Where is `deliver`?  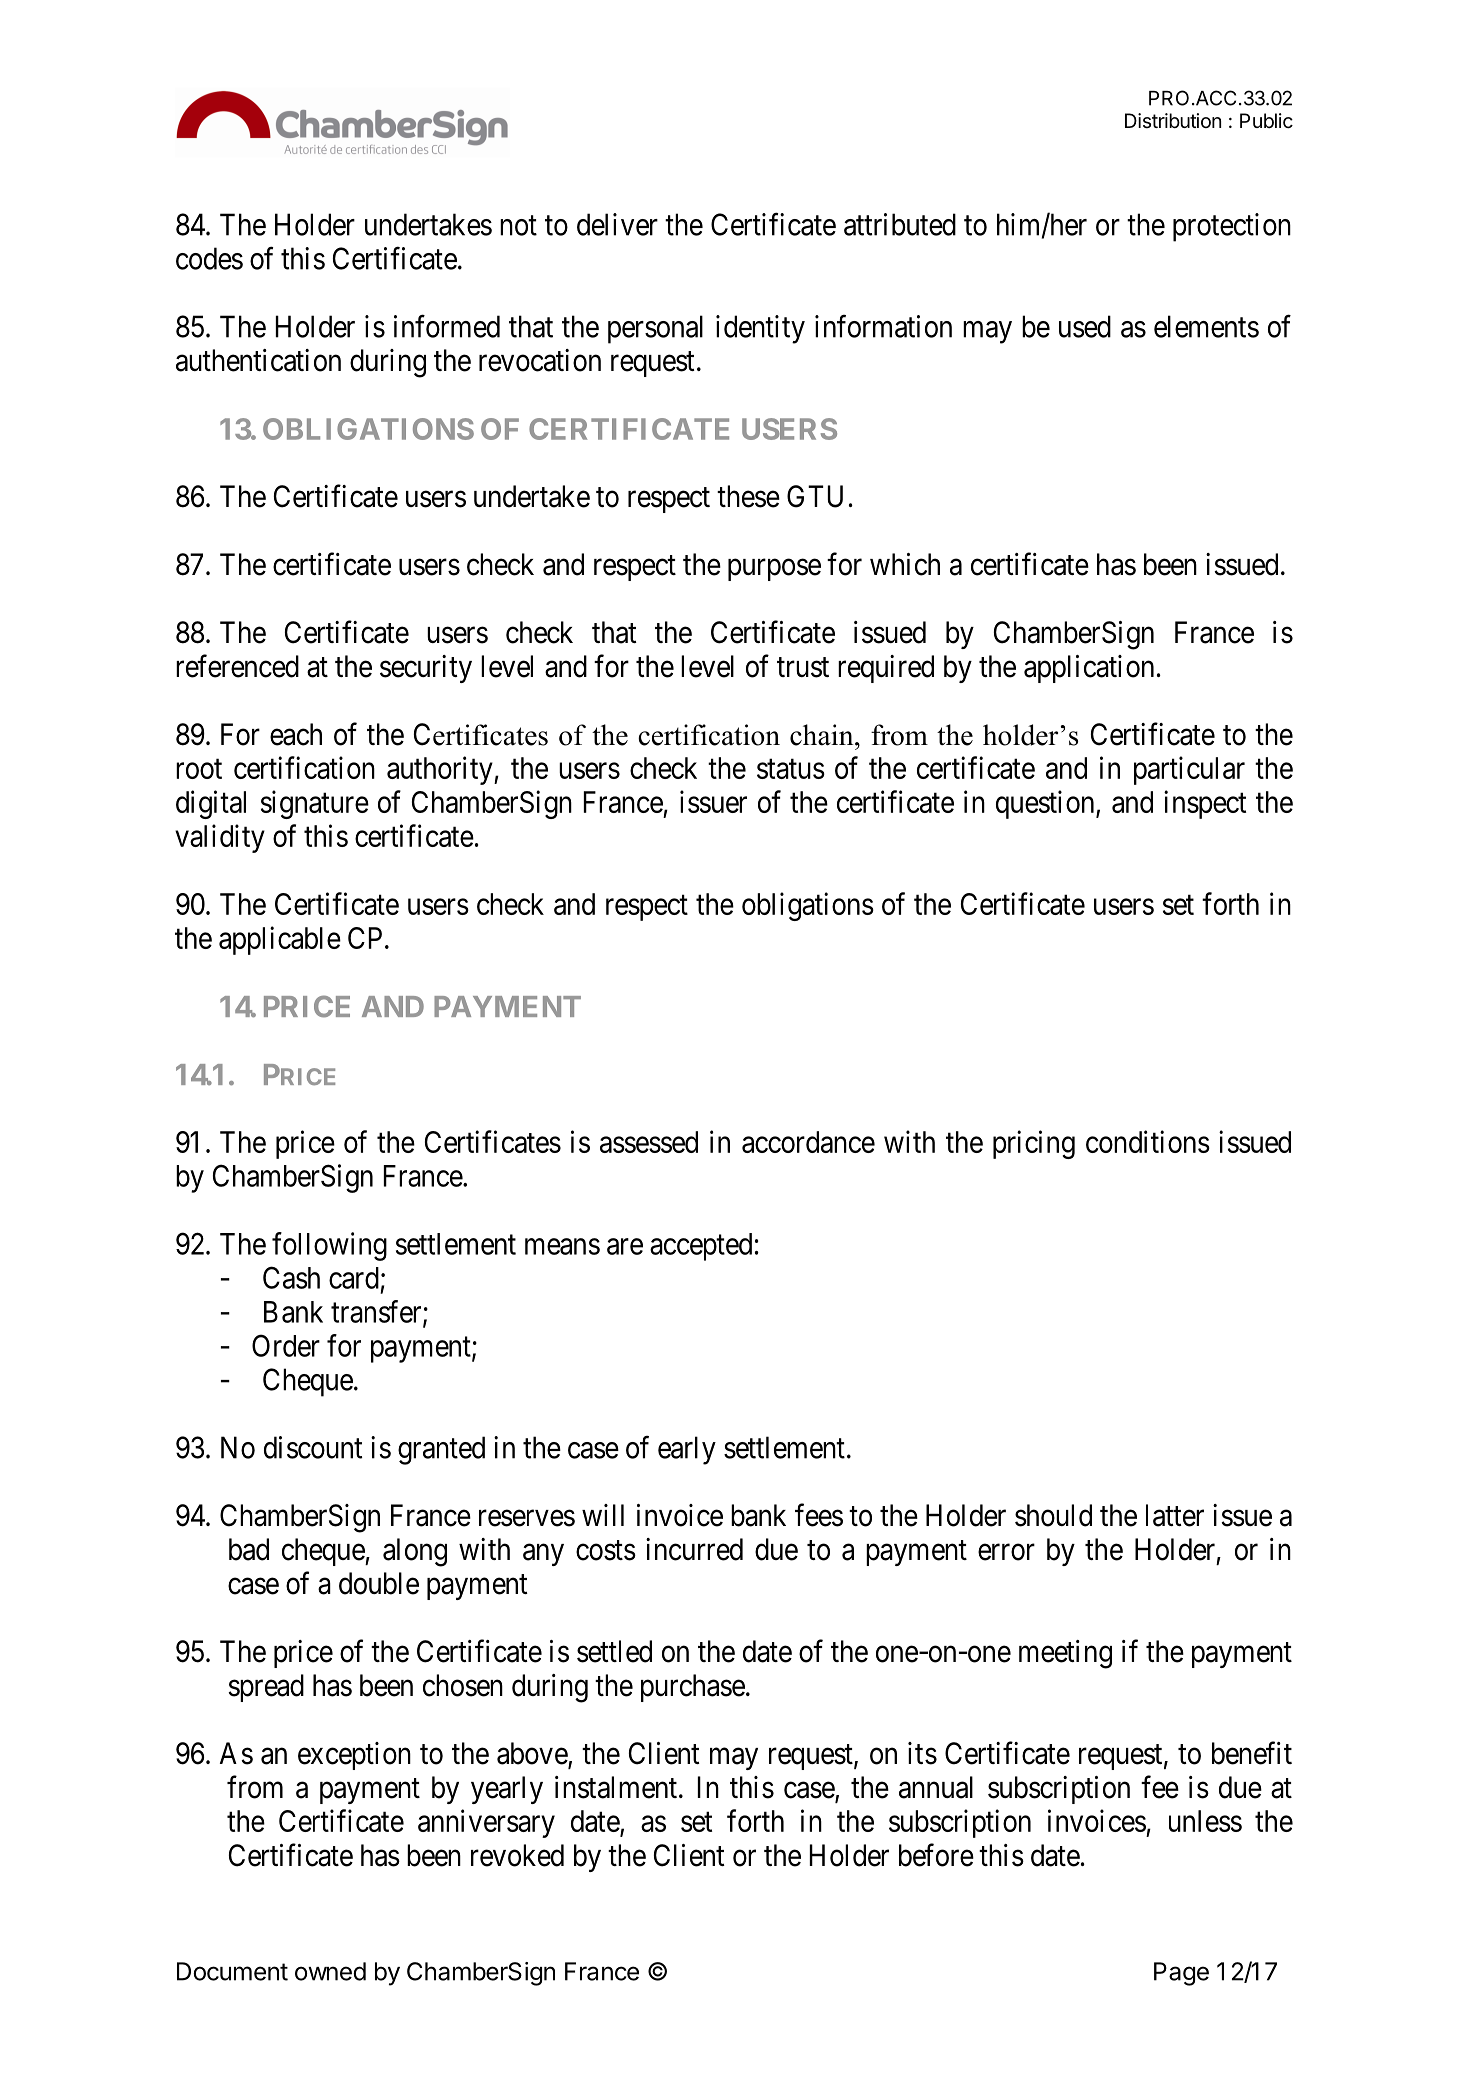 deliver is located at coordinates (617, 224).
